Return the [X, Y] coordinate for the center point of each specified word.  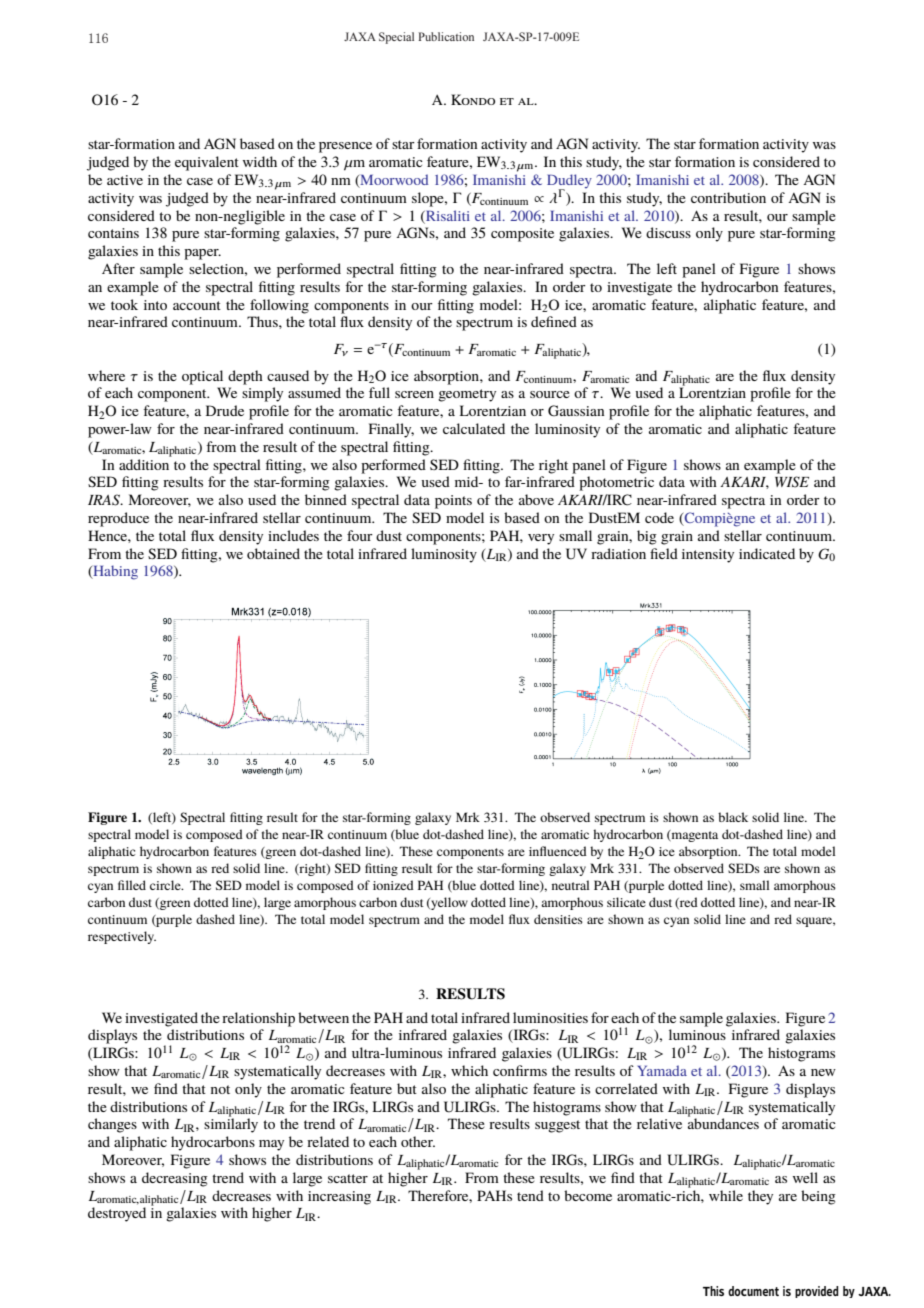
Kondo [473, 99]
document [753, 1291]
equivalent [207, 163]
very [541, 539]
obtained [273, 553]
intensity [708, 556]
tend [530, 1195]
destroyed [117, 1214]
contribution [728, 197]
